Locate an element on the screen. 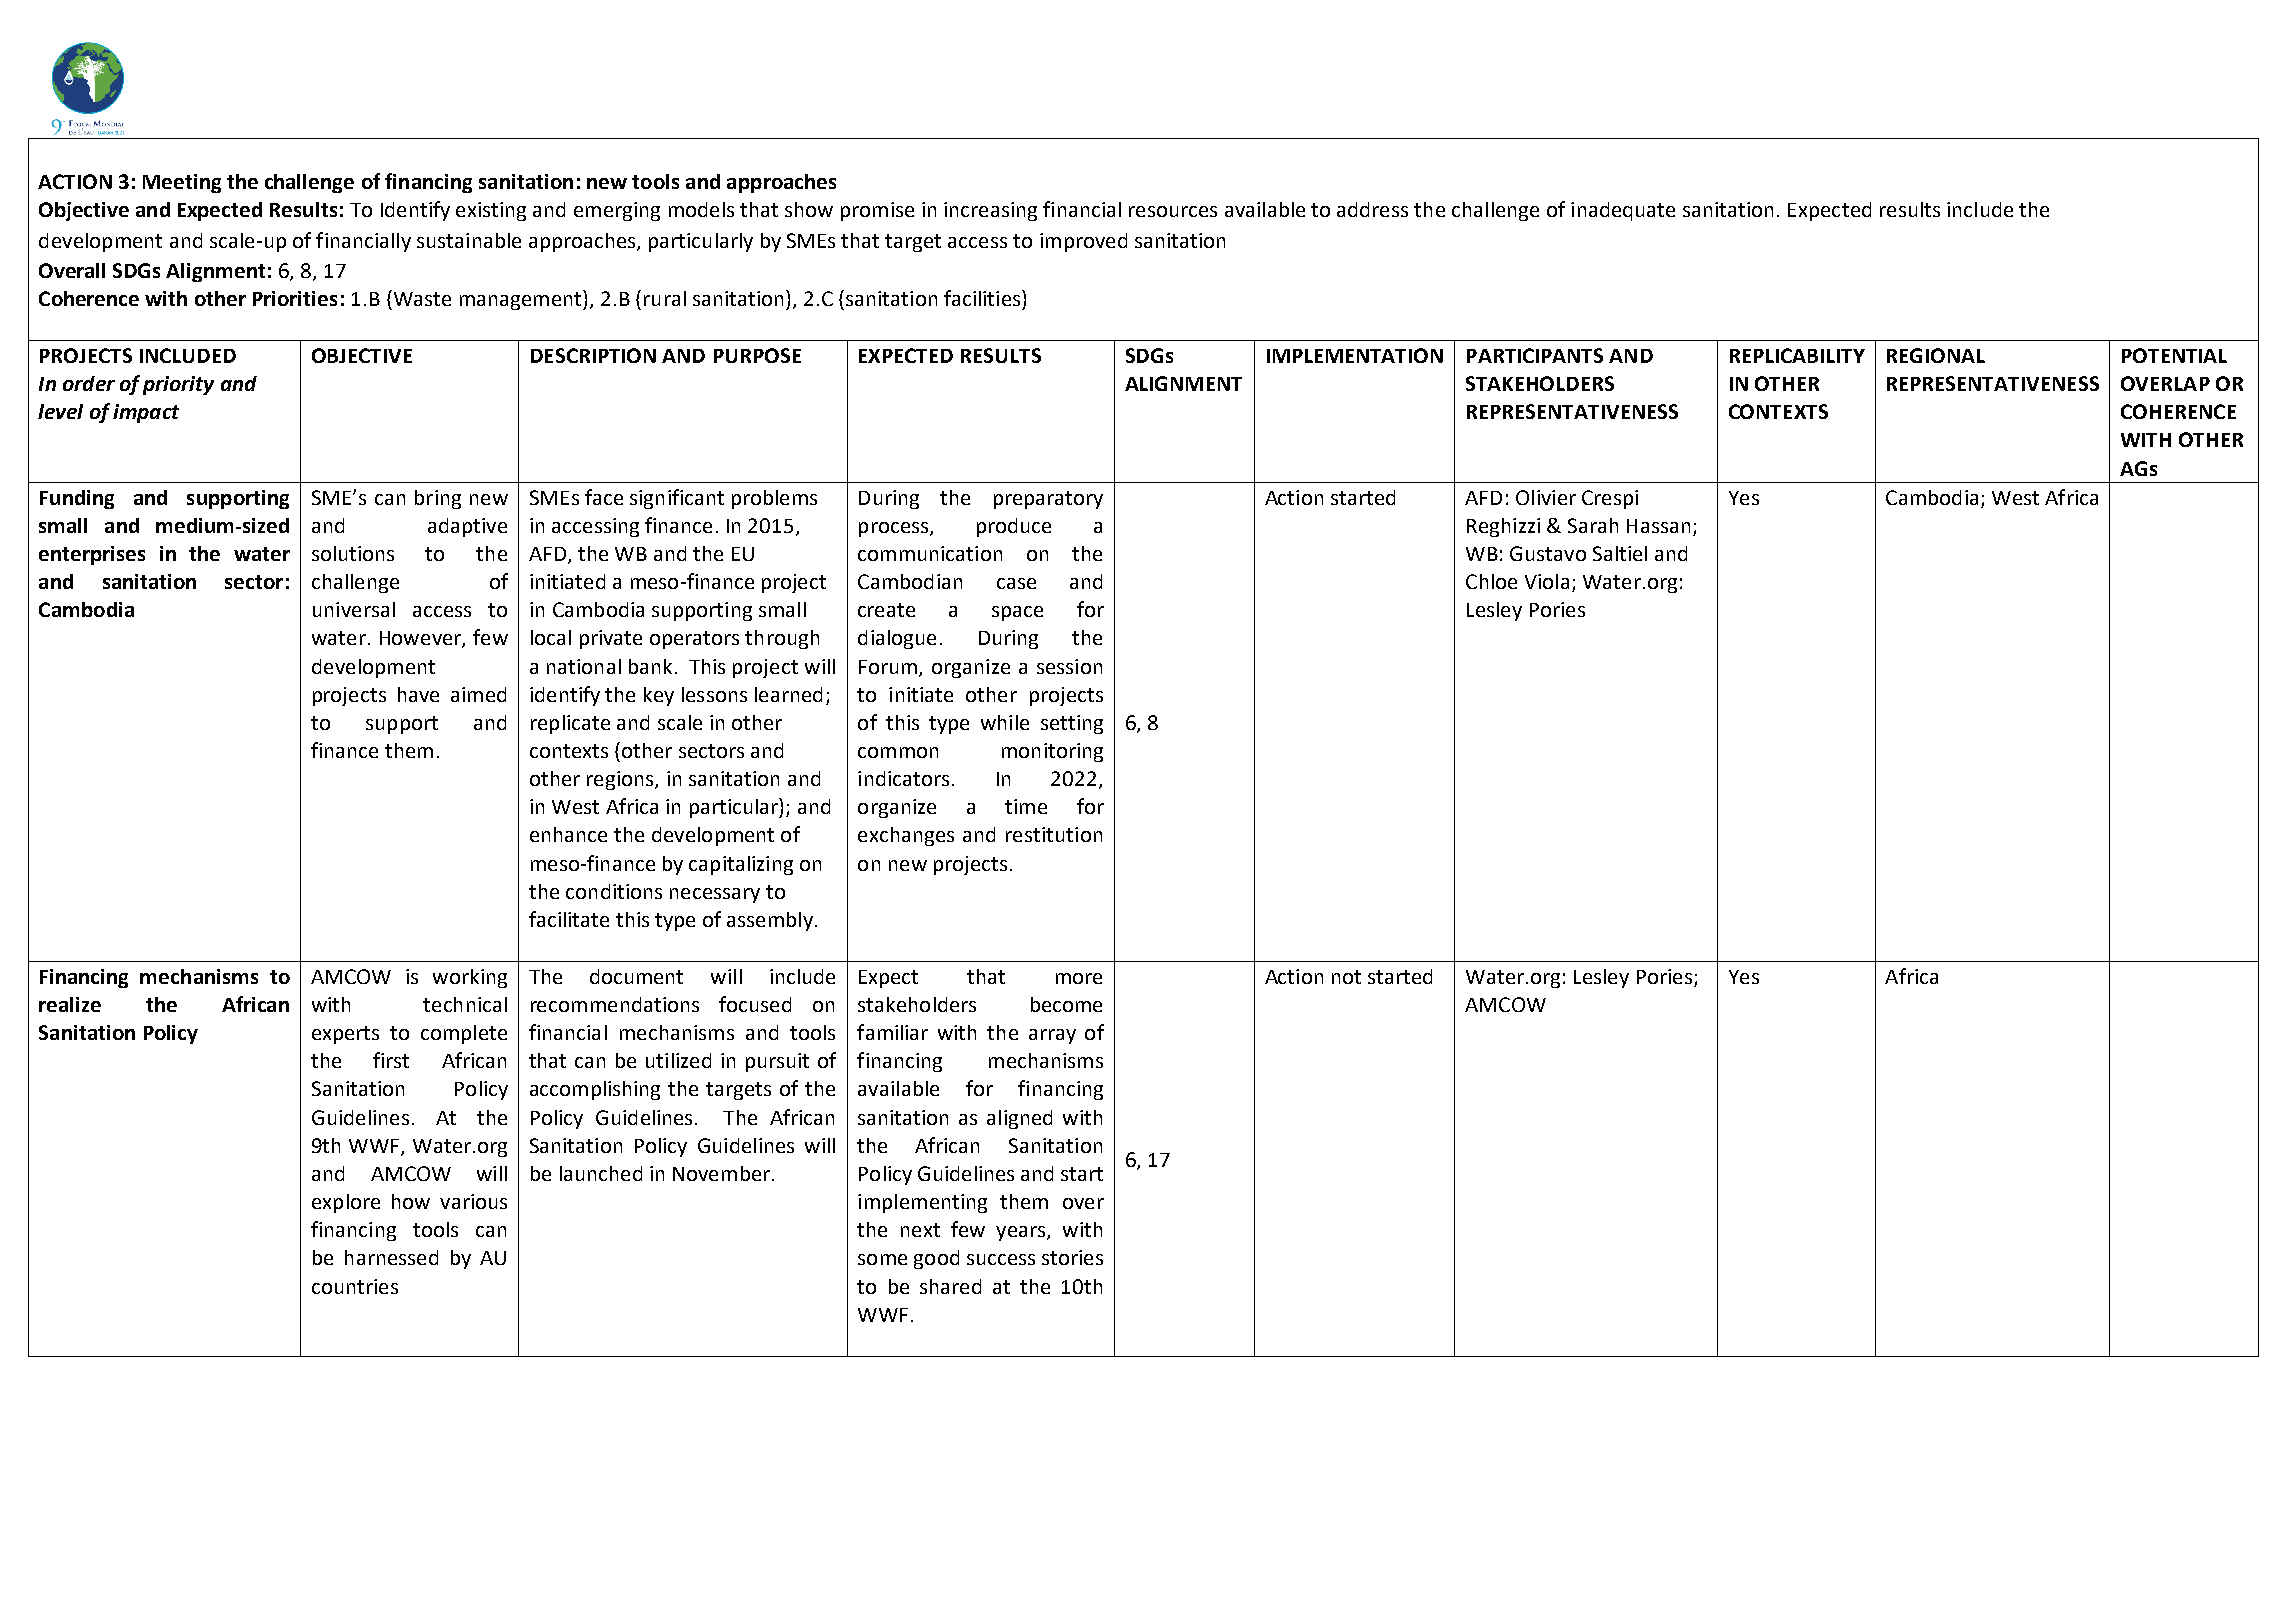 The height and width of the screenshot is (1617, 2287). inadequate is located at coordinates (1623, 211).
